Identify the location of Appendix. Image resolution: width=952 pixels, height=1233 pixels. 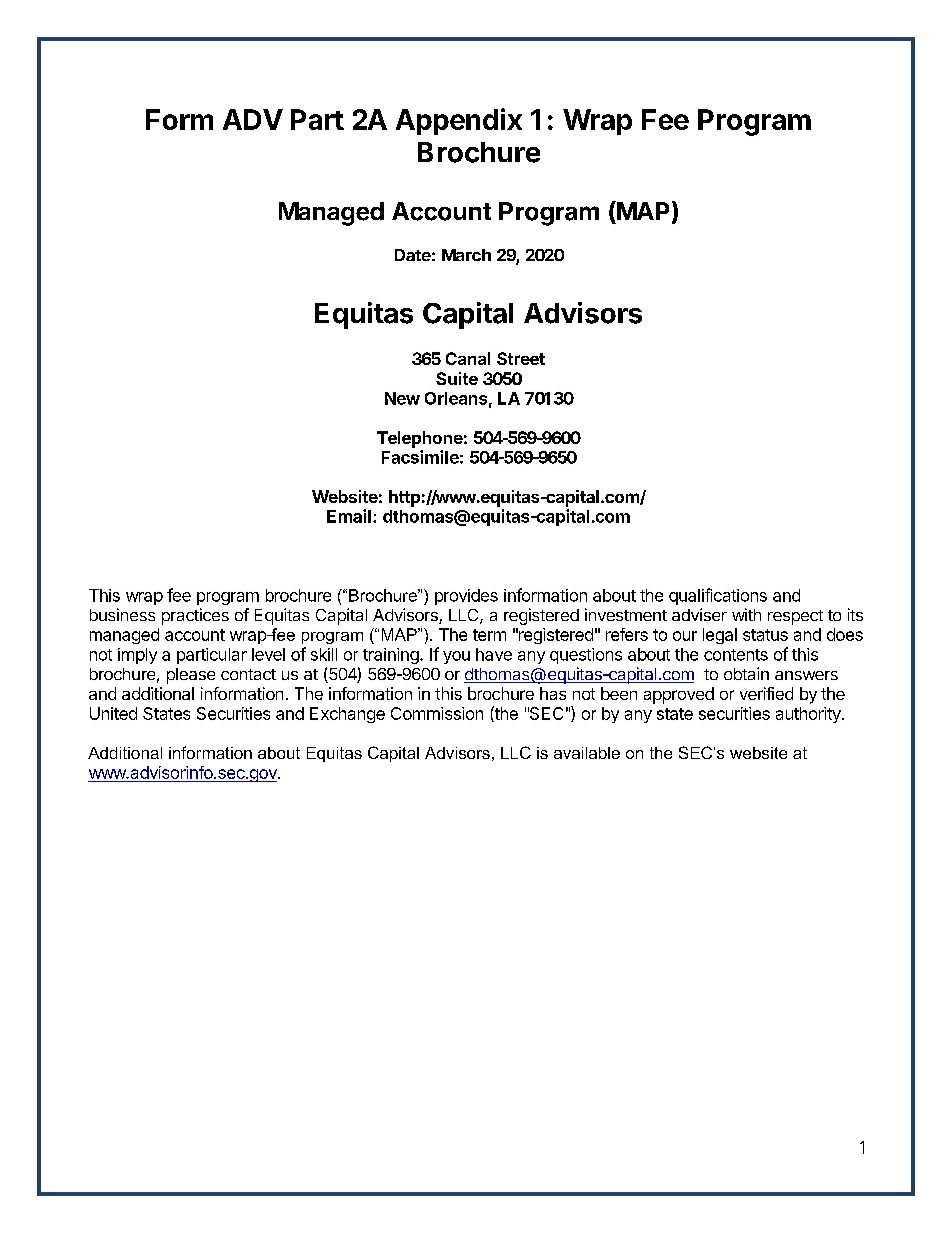
(459, 121).
